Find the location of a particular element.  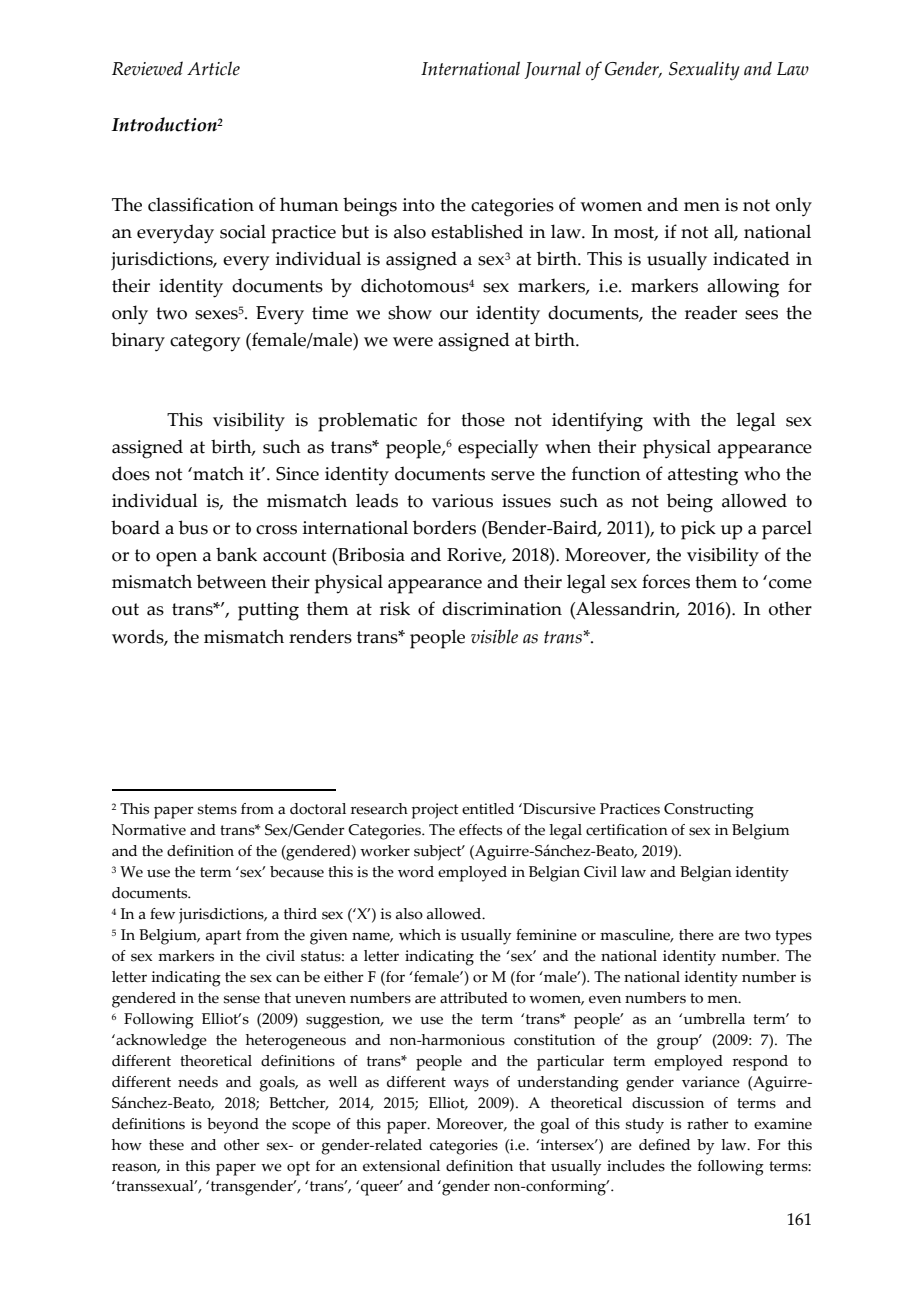

stems is located at coordinates (217, 809).
